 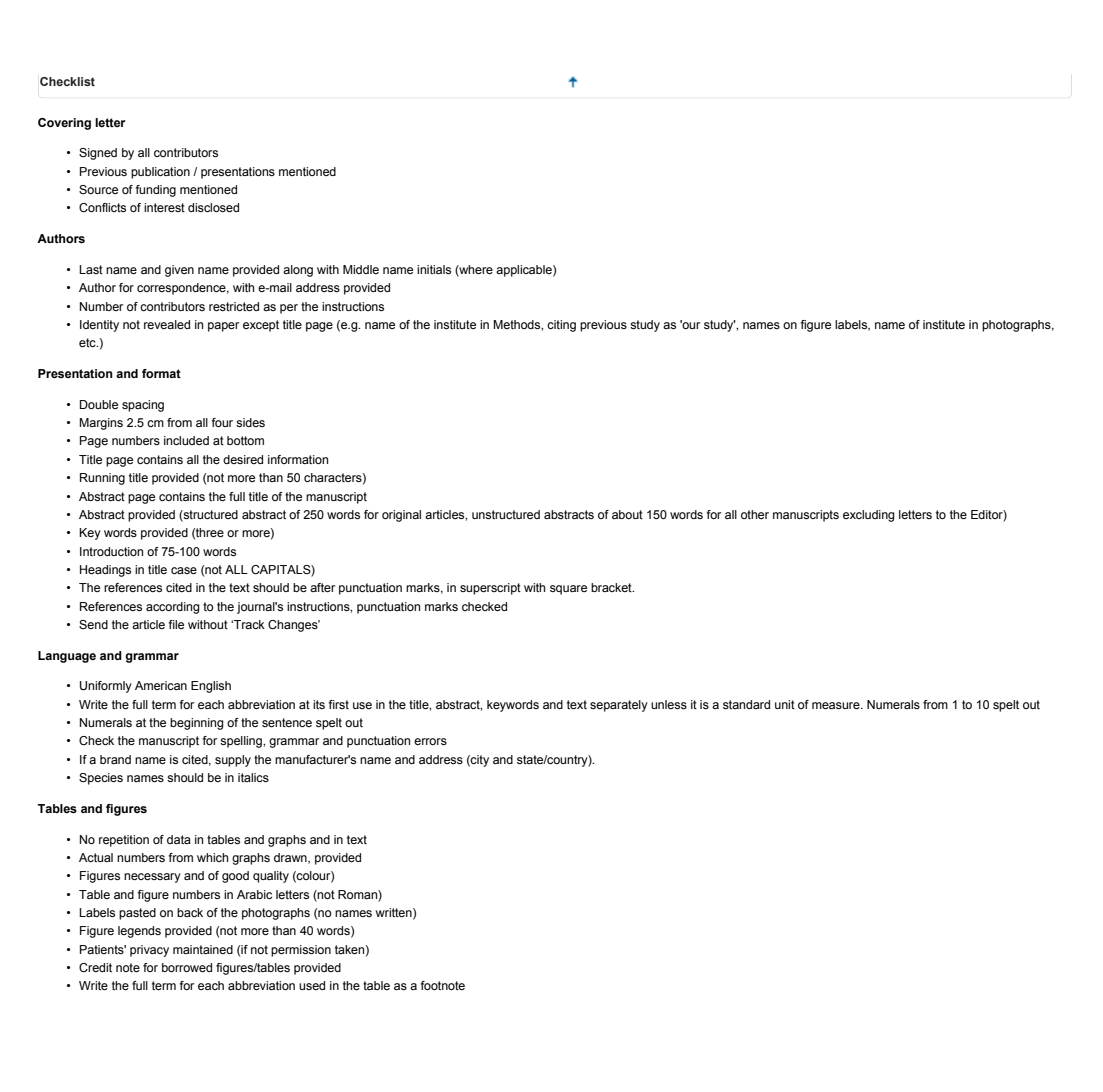 What do you see at coordinates (167, 324) in the image?
I see `revealed` at bounding box center [167, 324].
